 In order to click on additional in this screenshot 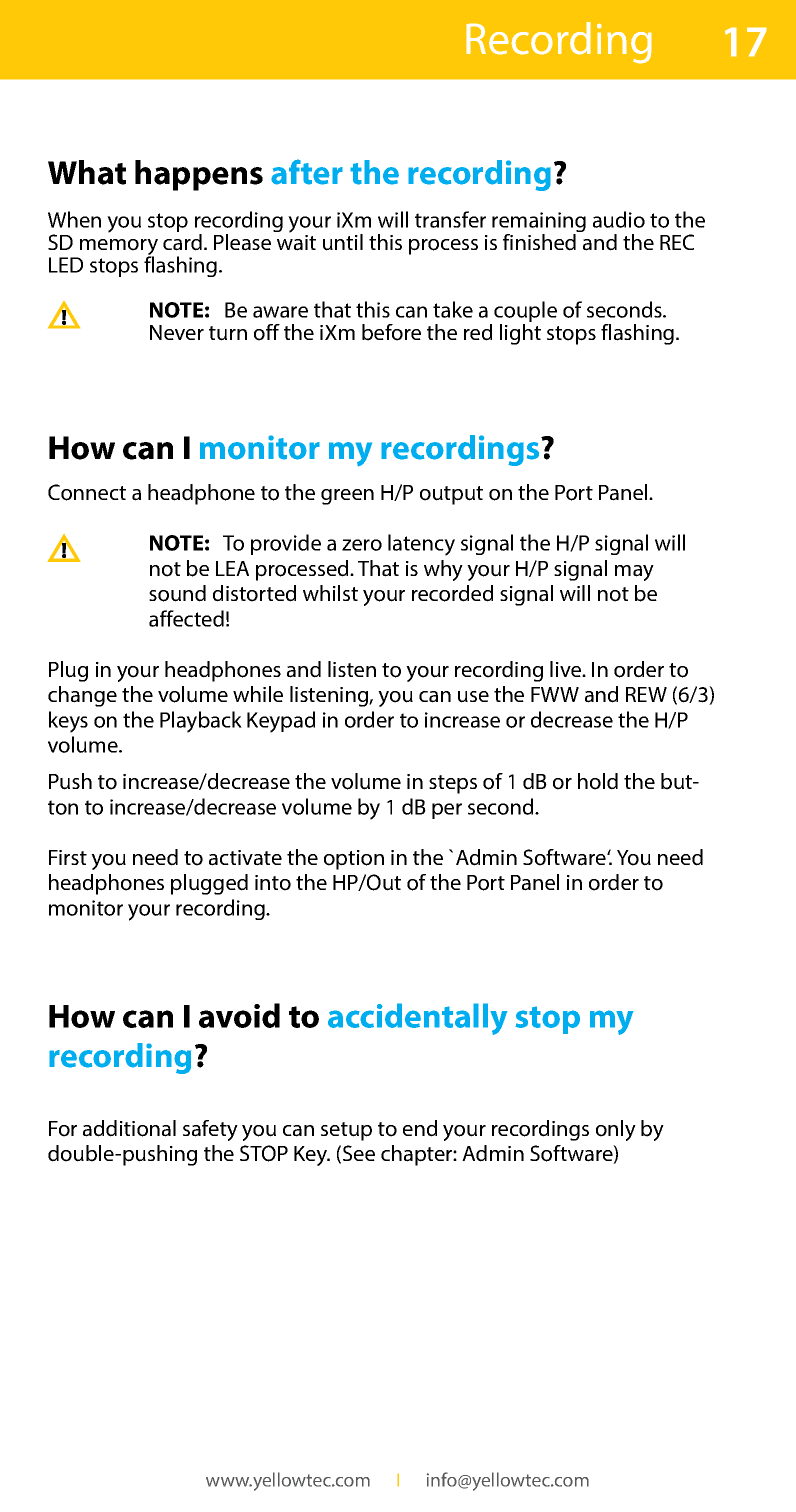, I will do `click(129, 1128)`.
